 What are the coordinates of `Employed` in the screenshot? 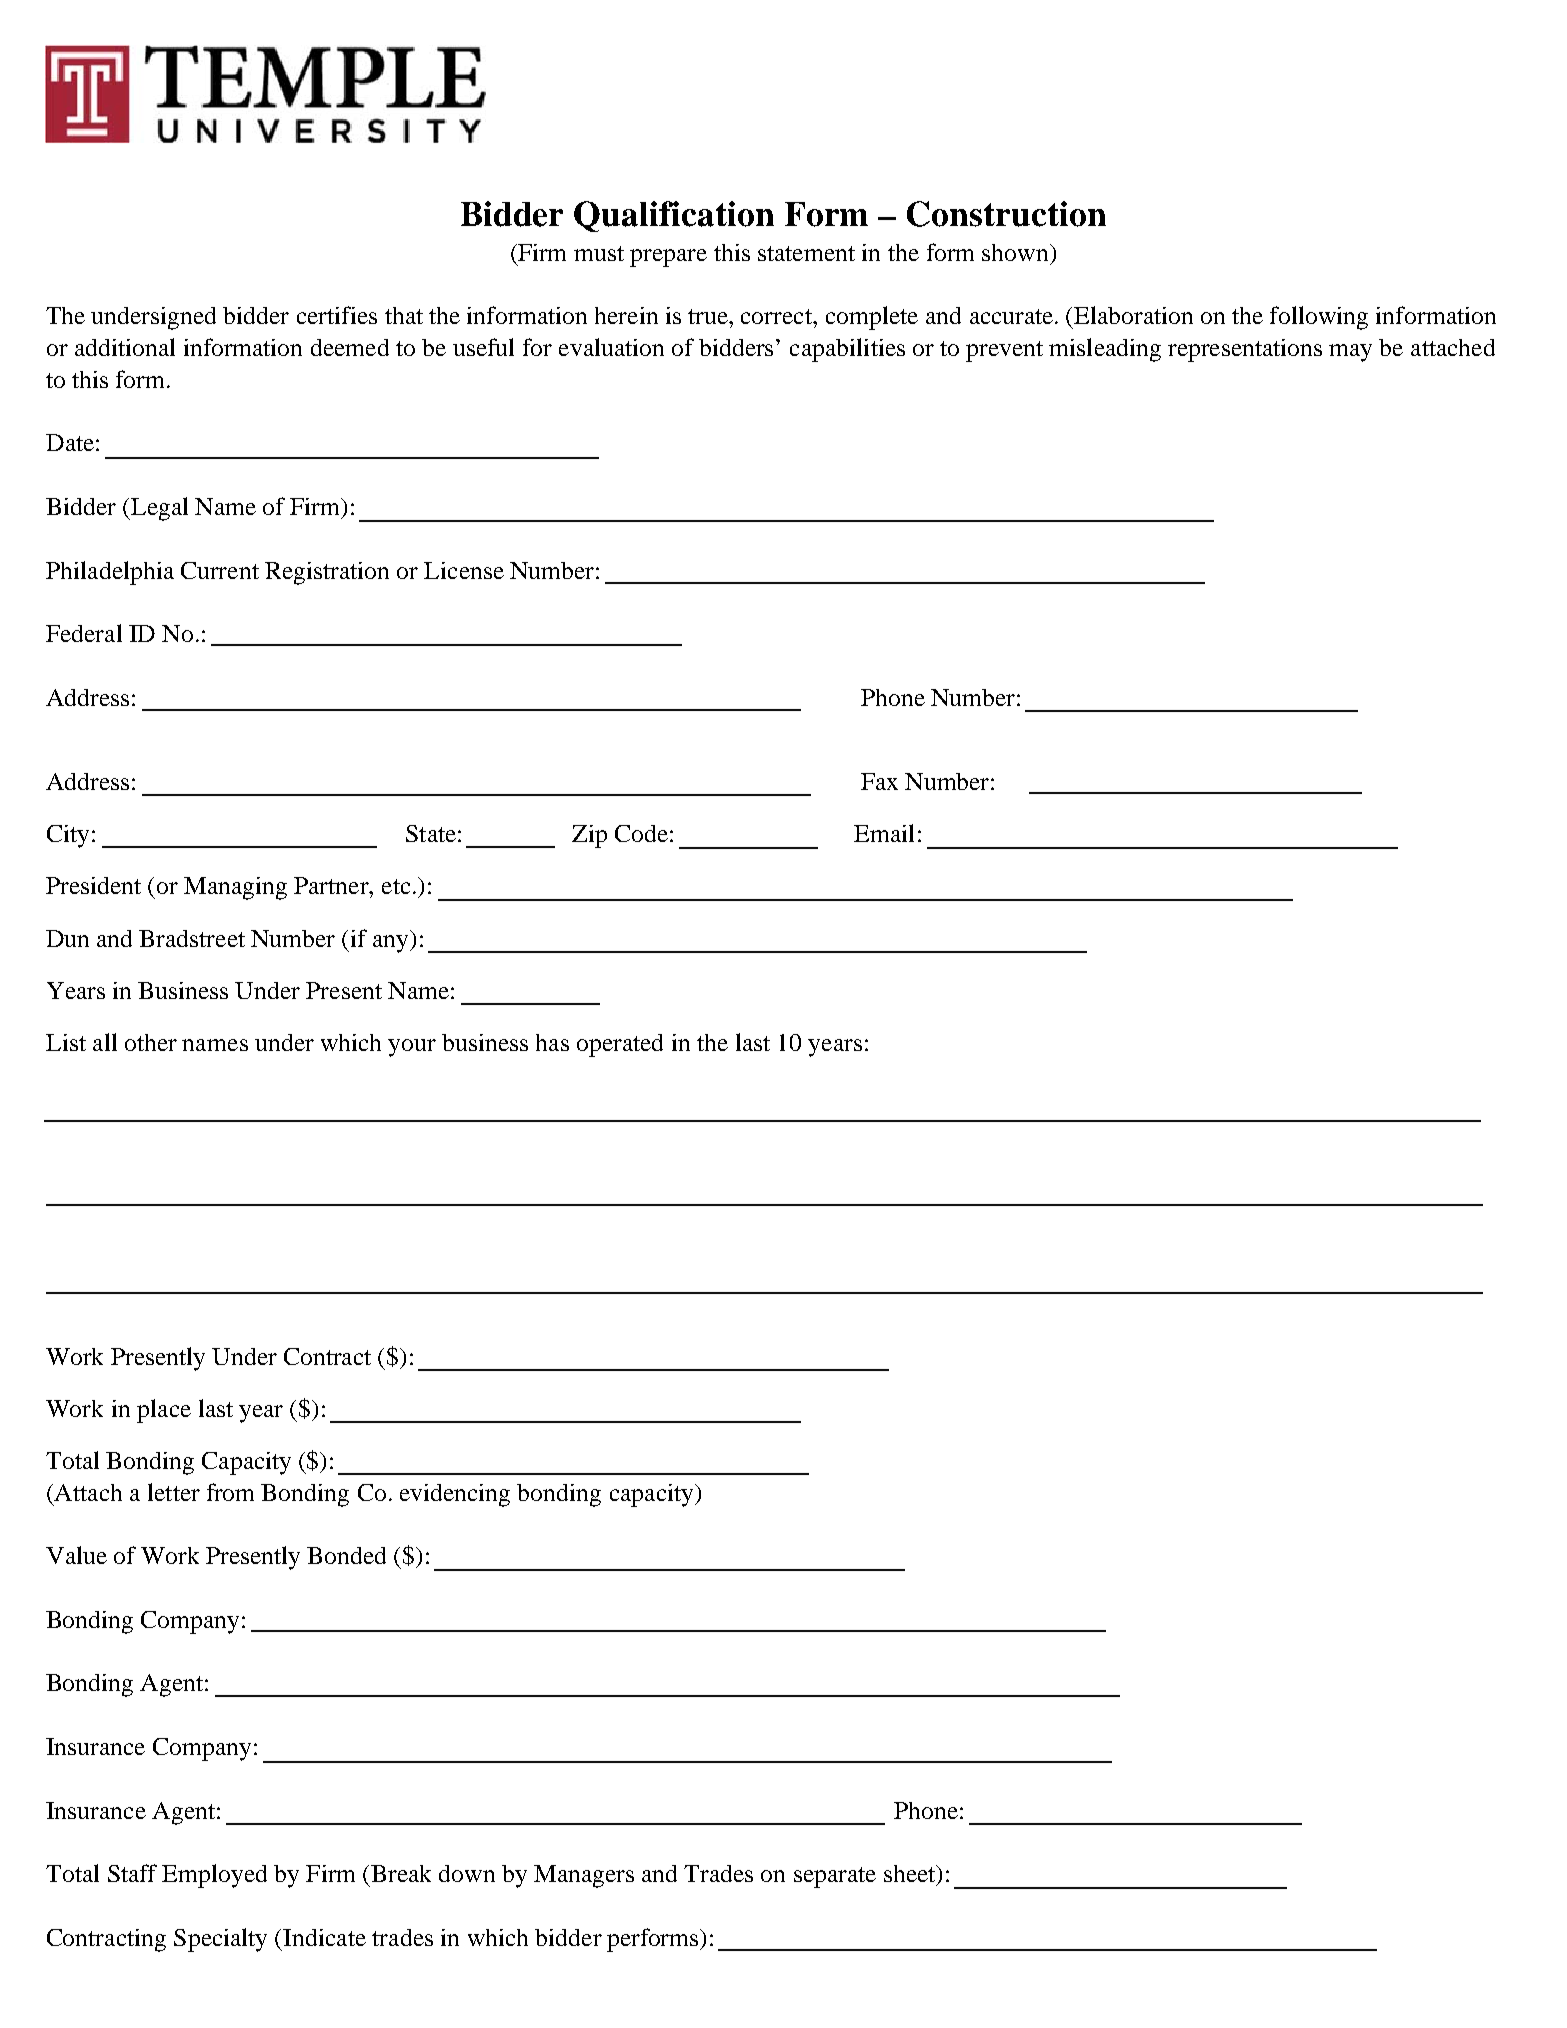 It's located at (214, 1876).
